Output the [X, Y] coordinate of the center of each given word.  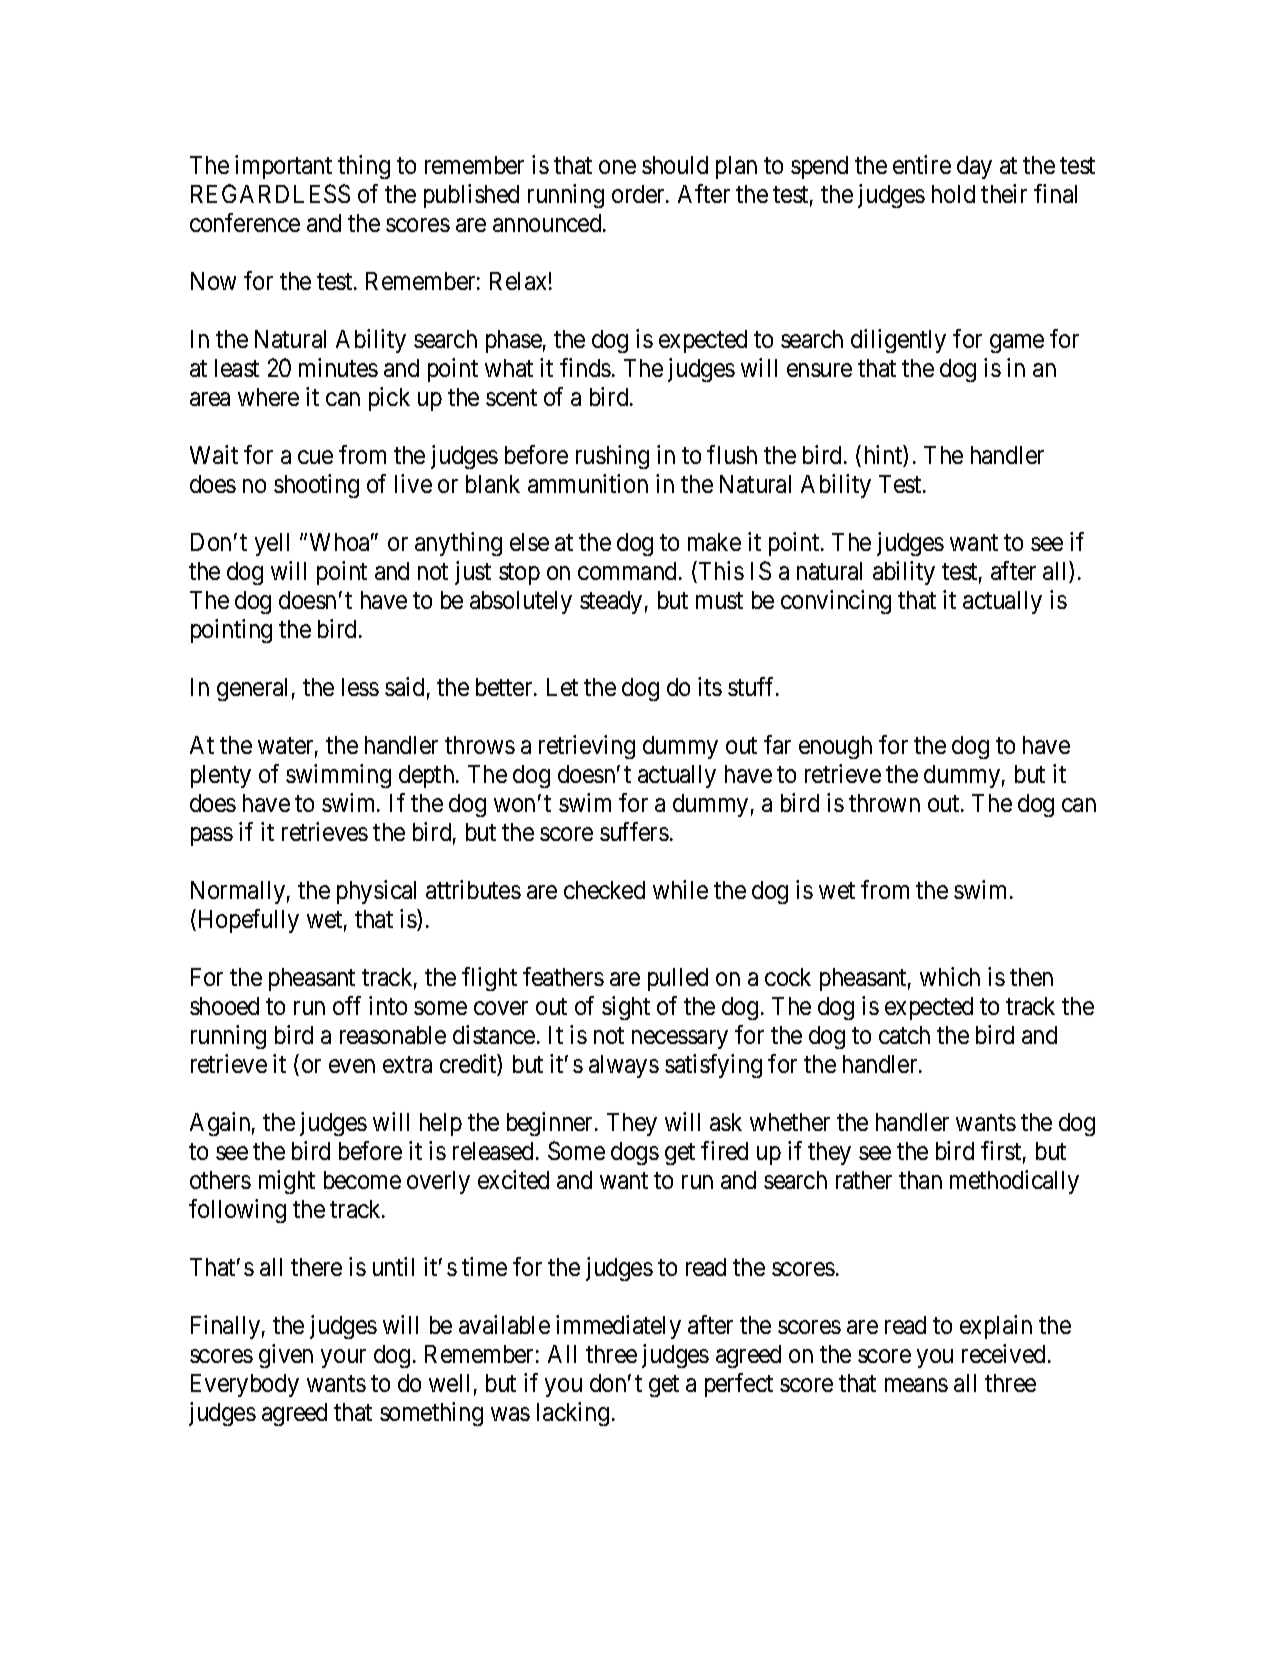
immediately [618, 1327]
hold [953, 194]
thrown [884, 803]
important [283, 167]
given [286, 1356]
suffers [634, 831]
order [639, 194]
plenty [221, 776]
